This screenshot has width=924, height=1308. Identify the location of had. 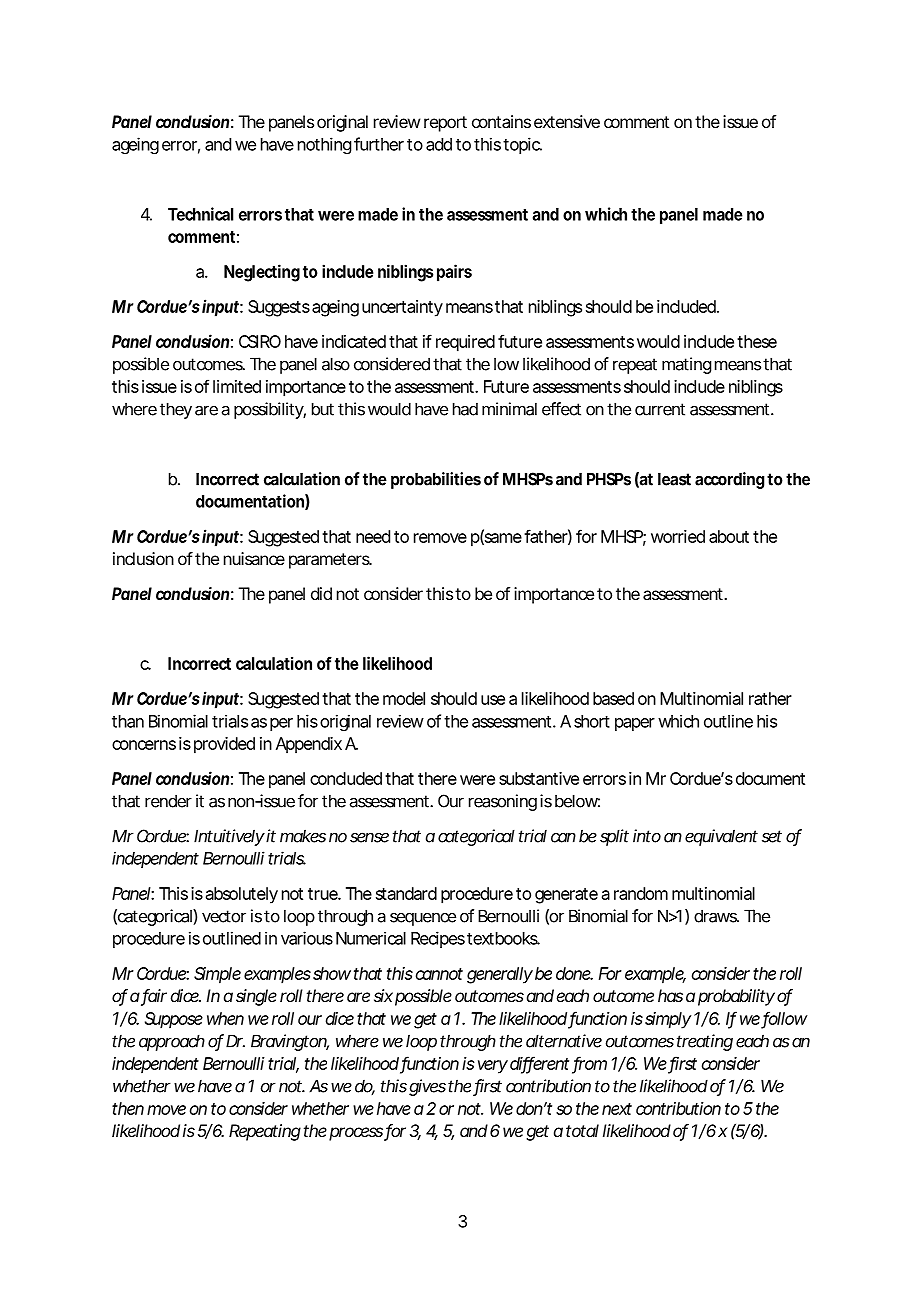
(465, 409).
